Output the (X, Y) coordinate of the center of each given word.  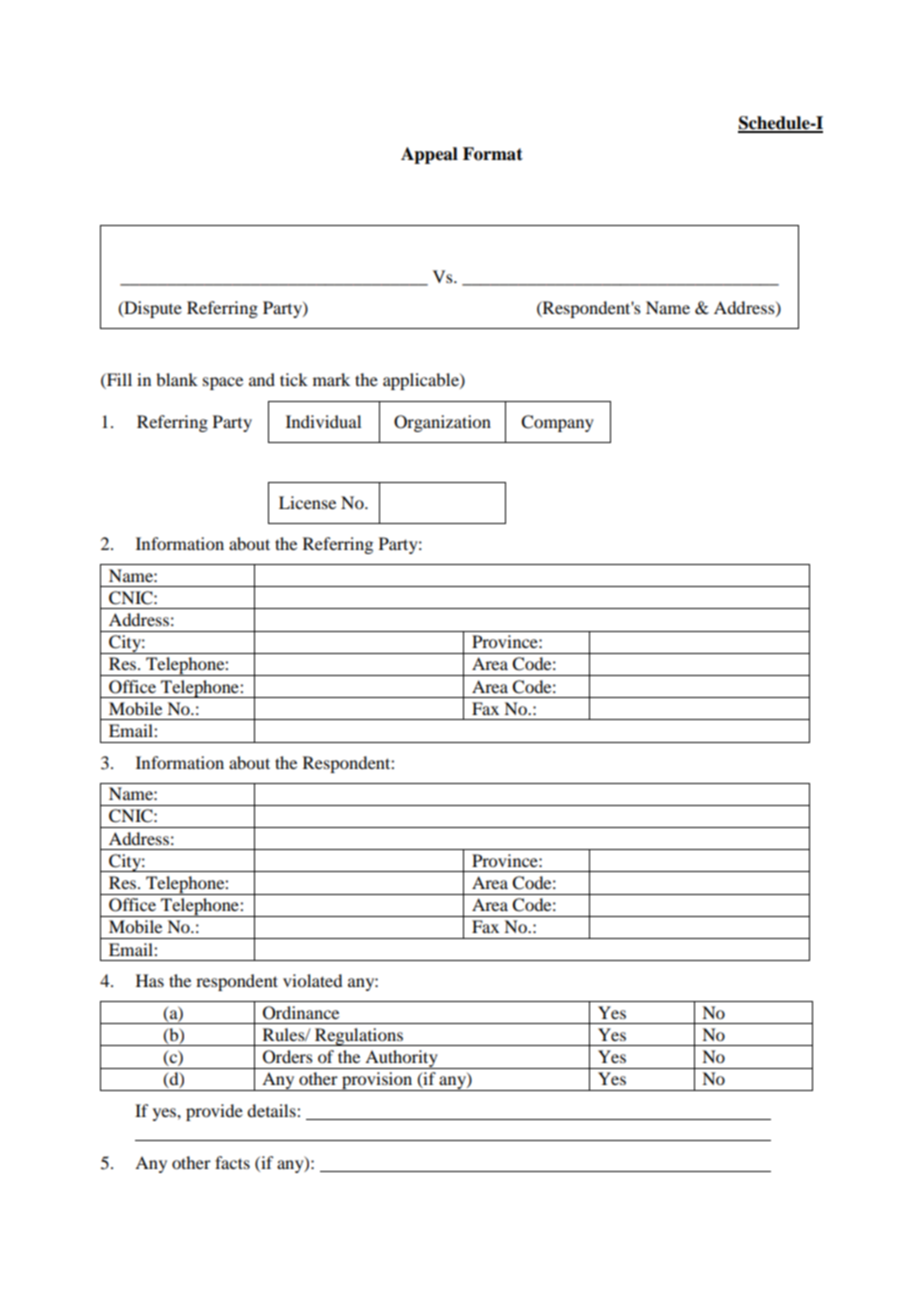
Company (557, 423)
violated (312, 980)
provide (214, 1112)
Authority (401, 1059)
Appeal (429, 155)
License (307, 502)
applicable (422, 381)
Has (150, 980)
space (223, 383)
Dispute (152, 309)
